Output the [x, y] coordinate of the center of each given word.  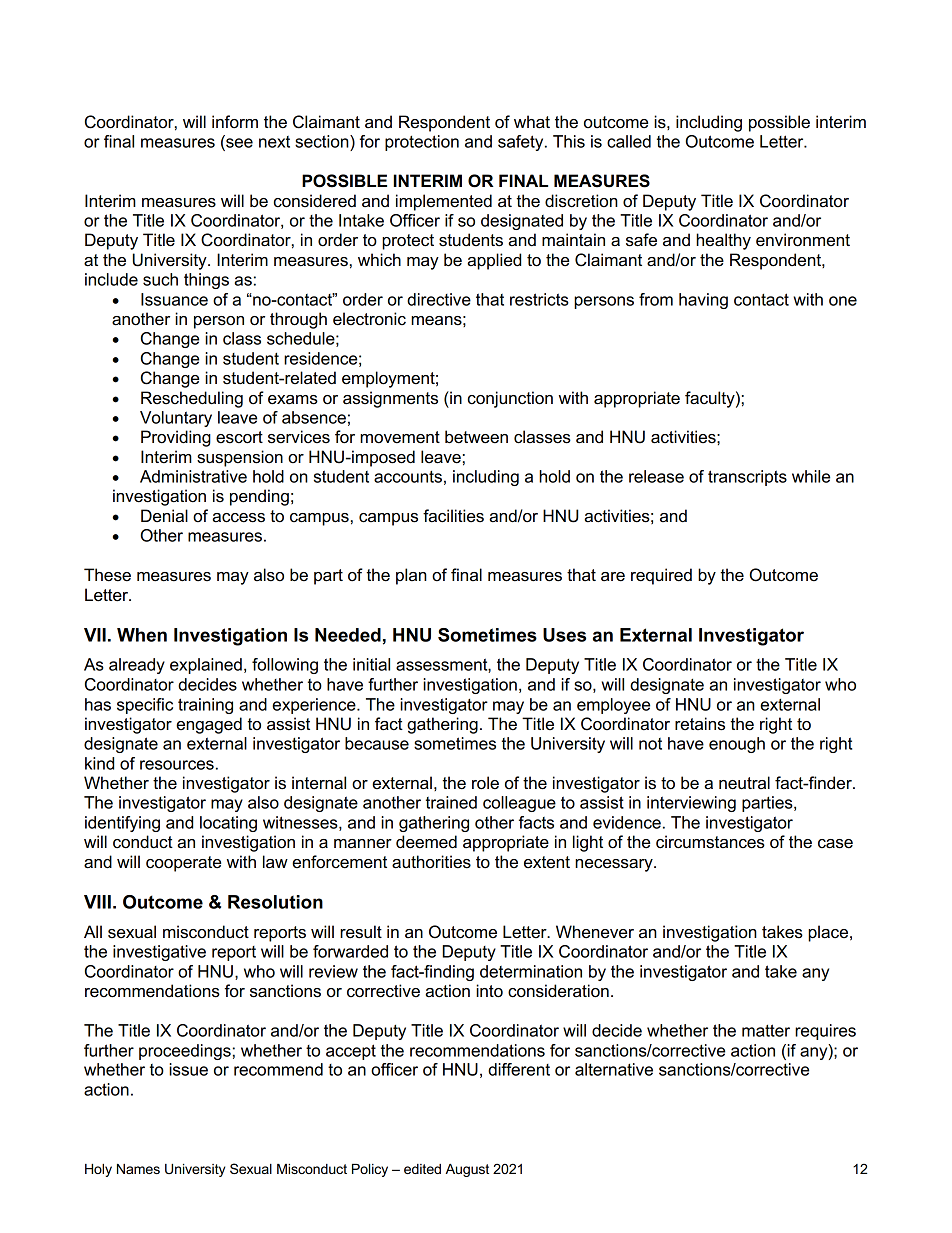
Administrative [193, 476]
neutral [744, 783]
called [629, 141]
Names [138, 1169]
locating [228, 824]
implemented [444, 202]
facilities [453, 516]
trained [451, 802]
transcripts [747, 478]
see [238, 143]
